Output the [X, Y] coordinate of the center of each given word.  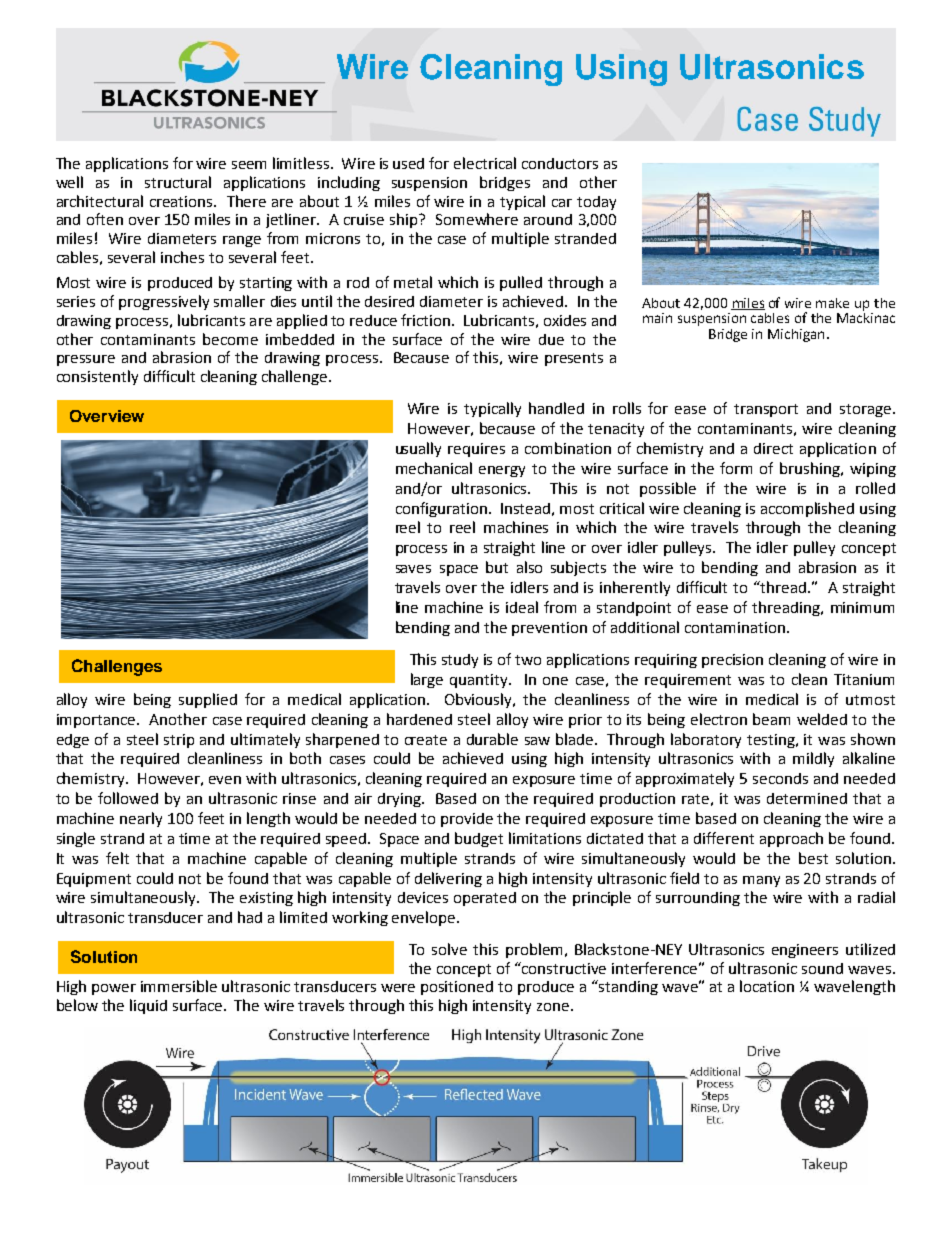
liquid [148, 1006]
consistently [97, 377]
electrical [485, 163]
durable [492, 739]
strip [179, 741]
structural [178, 182]
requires [476, 450]
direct [773, 448]
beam [771, 719]
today [596, 203]
